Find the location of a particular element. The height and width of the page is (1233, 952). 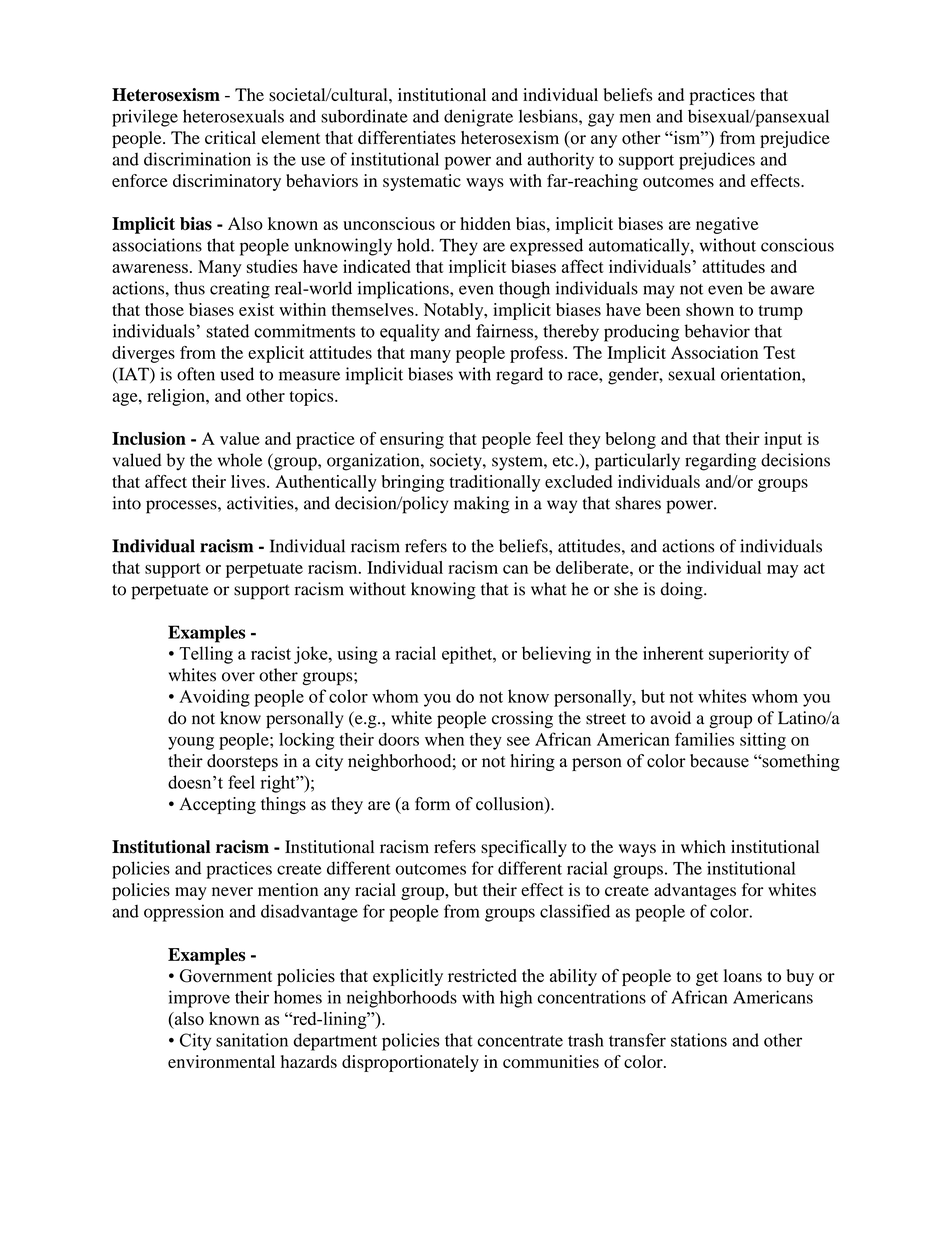

lives is located at coordinates (248, 481).
